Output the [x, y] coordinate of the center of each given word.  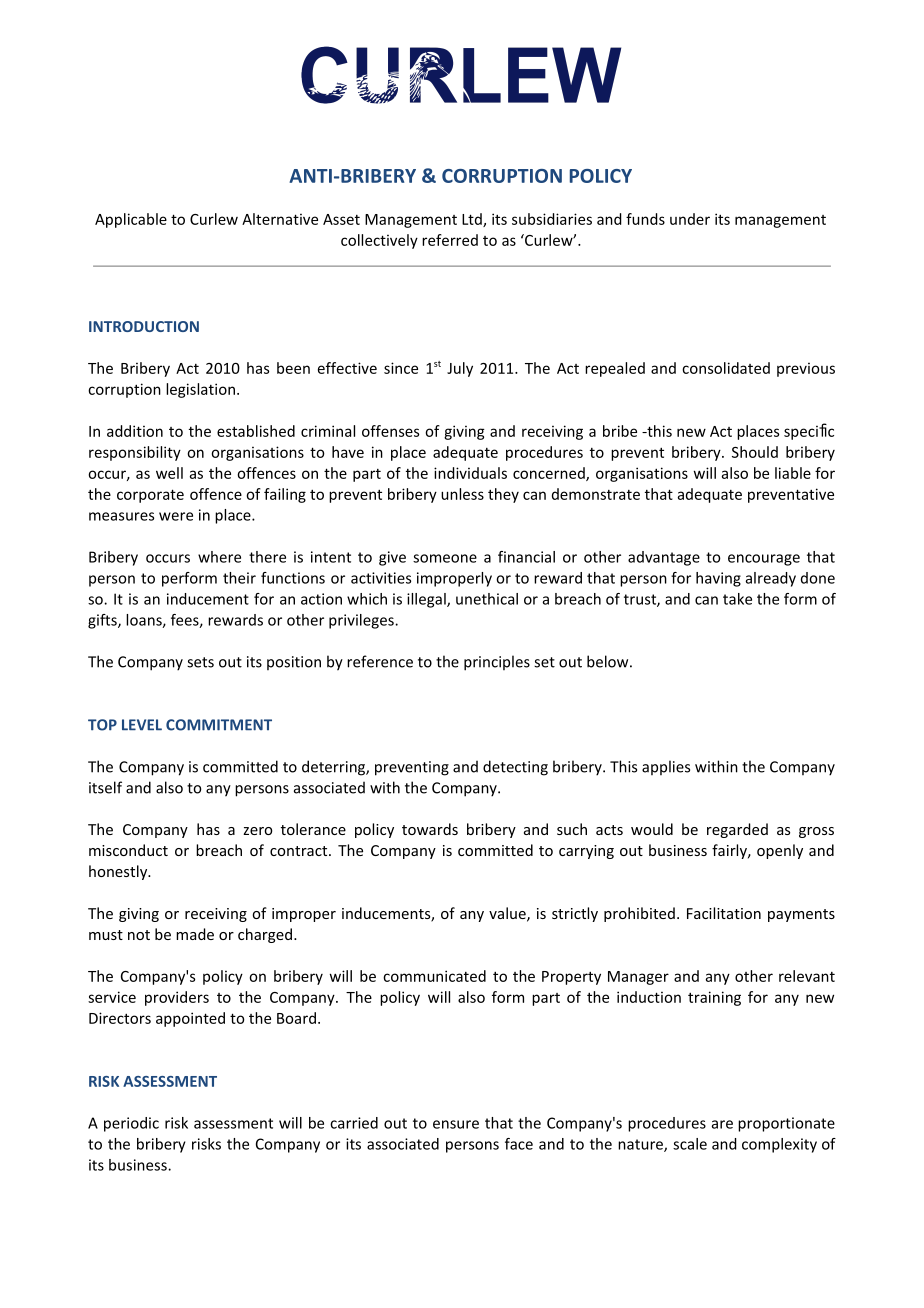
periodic [131, 1124]
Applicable [131, 220]
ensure [456, 1124]
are [722, 1124]
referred [450, 240]
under [690, 219]
